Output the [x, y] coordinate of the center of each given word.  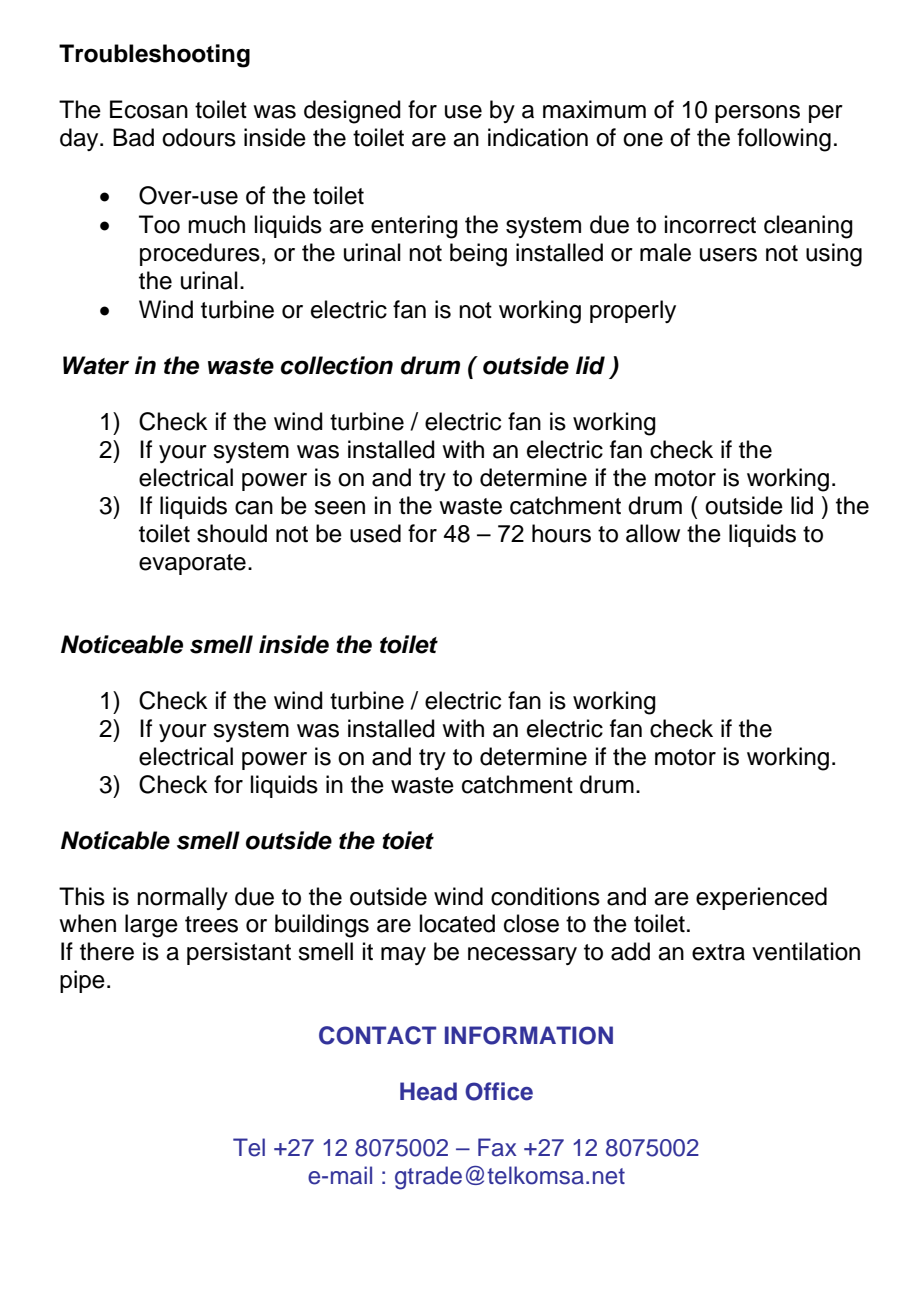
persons [757, 114]
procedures [200, 254]
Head [428, 1091]
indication [538, 137]
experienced [761, 898]
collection [337, 365]
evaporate [192, 564]
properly [633, 311]
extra [718, 952]
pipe [82, 981]
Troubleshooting [154, 56]
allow [653, 533]
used [375, 533]
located [457, 923]
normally [182, 898]
